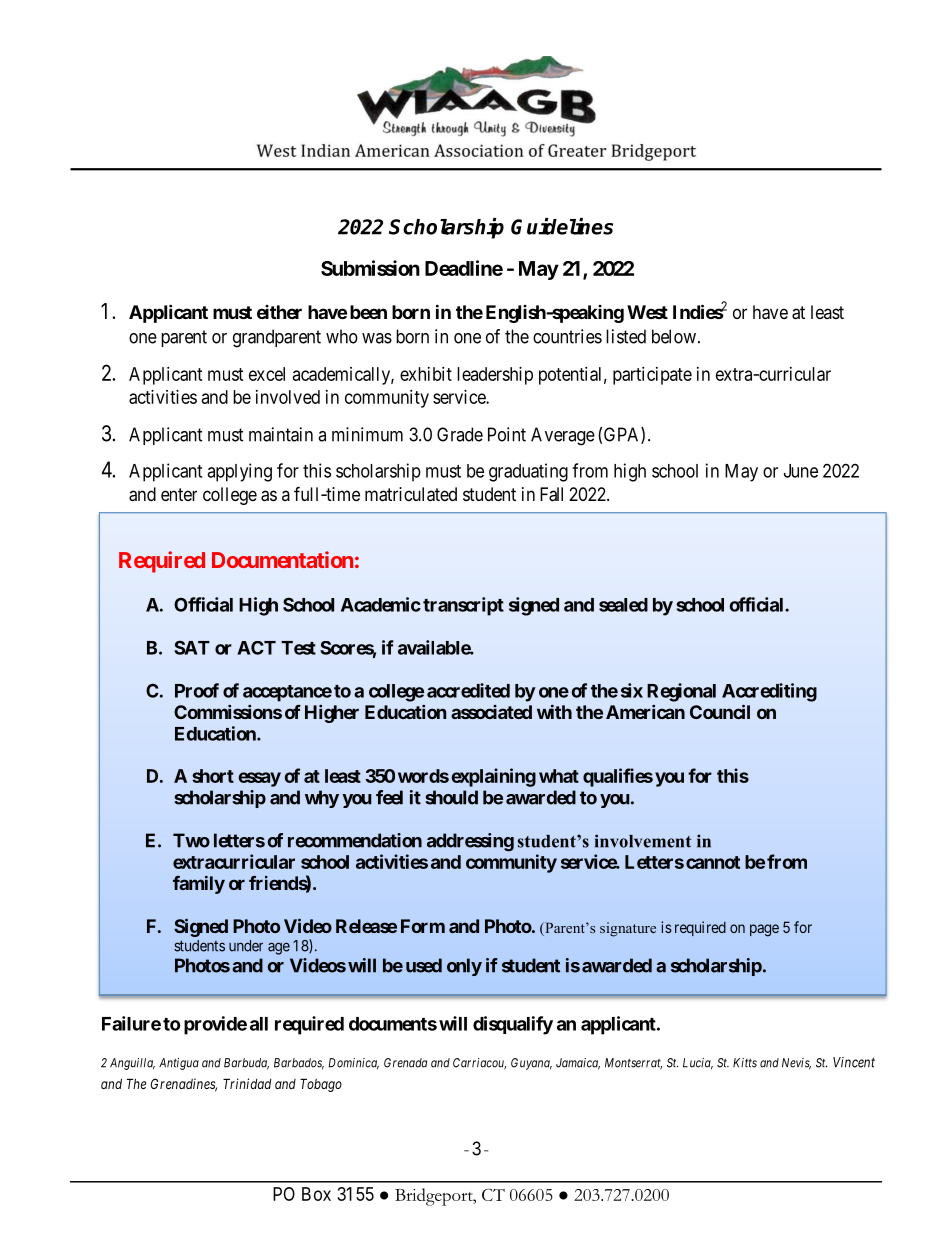  I want to click on Guidelines, so click(562, 226).
